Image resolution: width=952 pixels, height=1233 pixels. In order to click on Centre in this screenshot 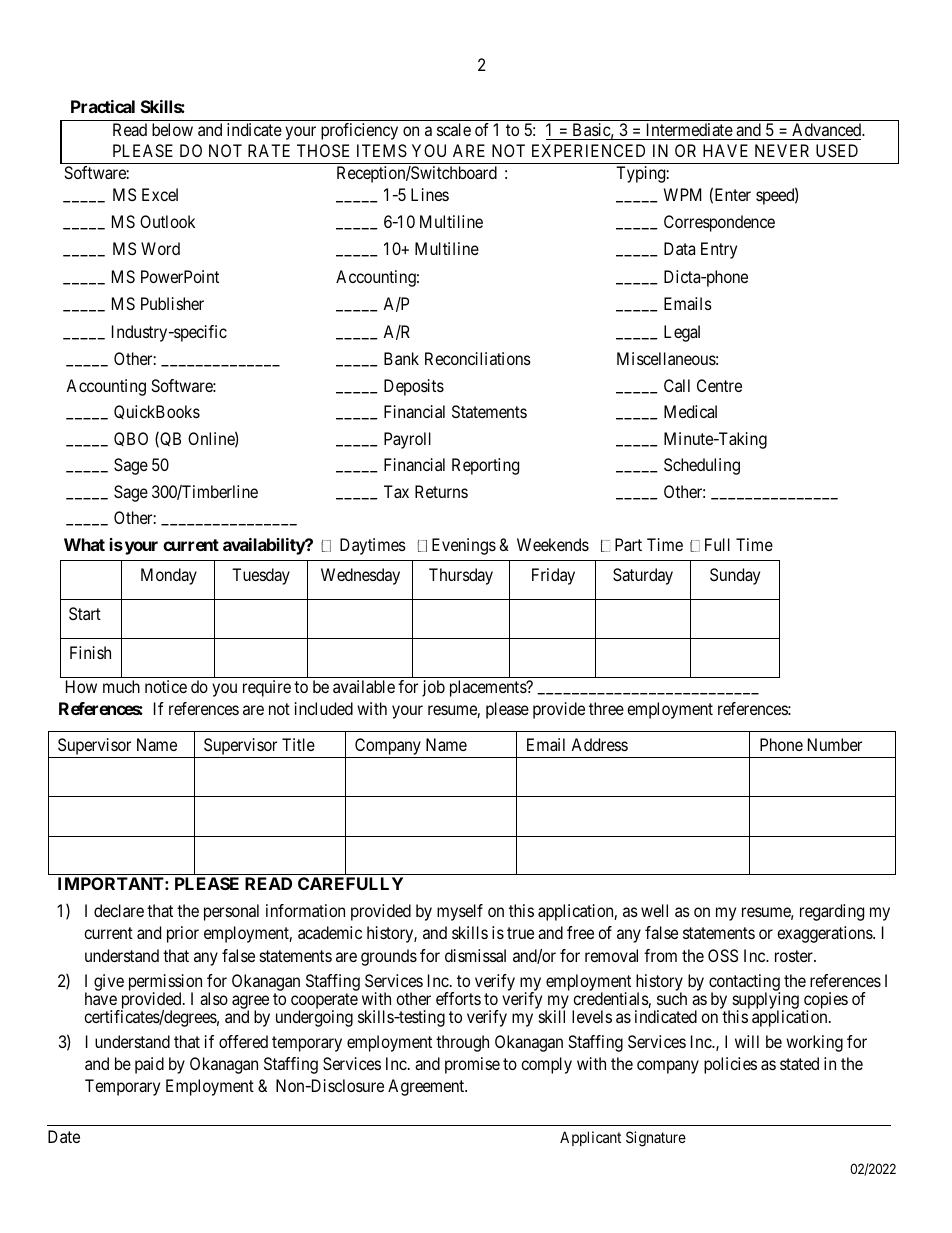, I will do `click(719, 385)`.
